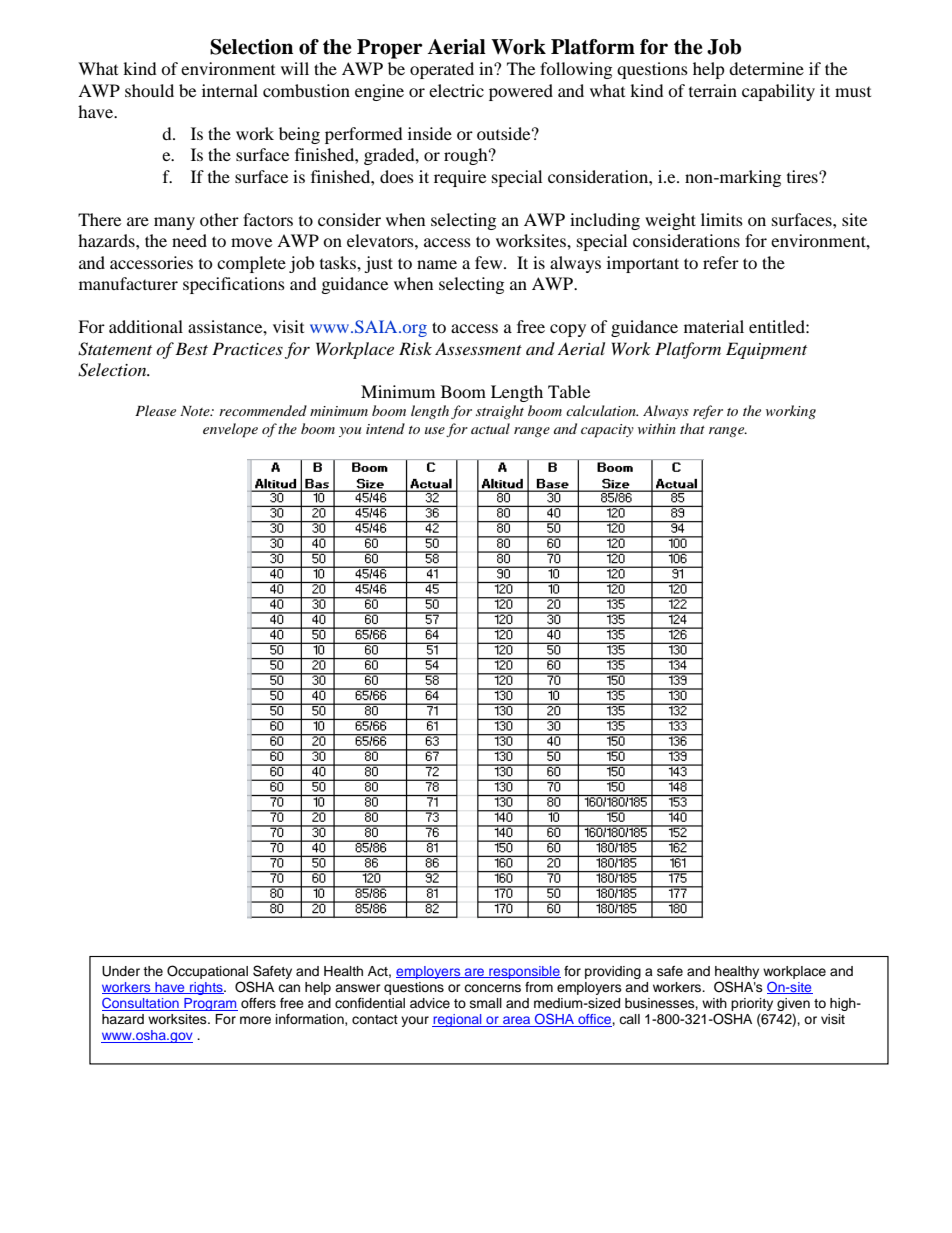 The image size is (952, 1233). Describe the element at coordinates (207, 972) in the document. I see `Occupational` at that location.
